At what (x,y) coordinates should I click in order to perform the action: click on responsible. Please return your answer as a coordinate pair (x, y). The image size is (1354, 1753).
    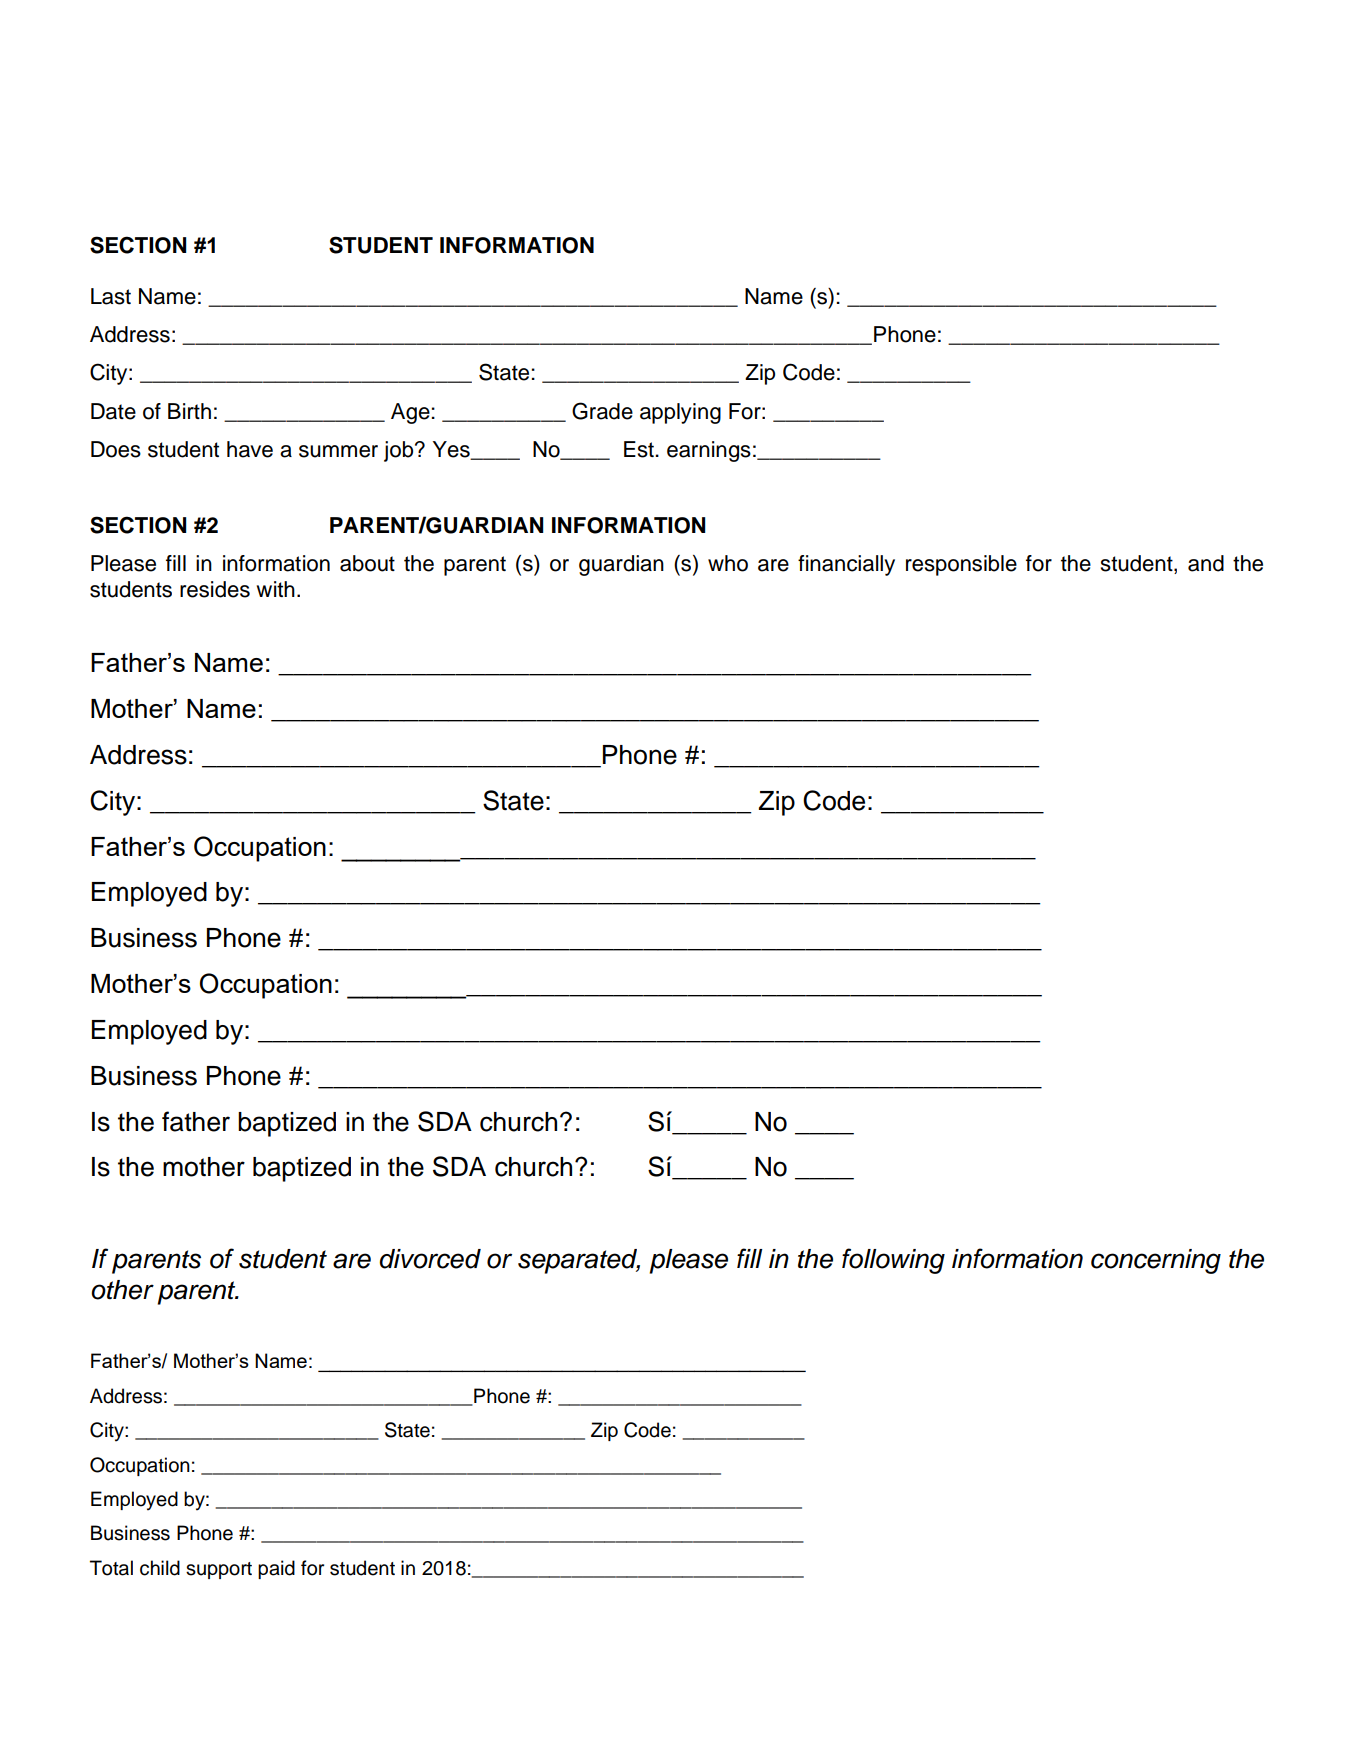
    Looking at the image, I should click on (961, 565).
